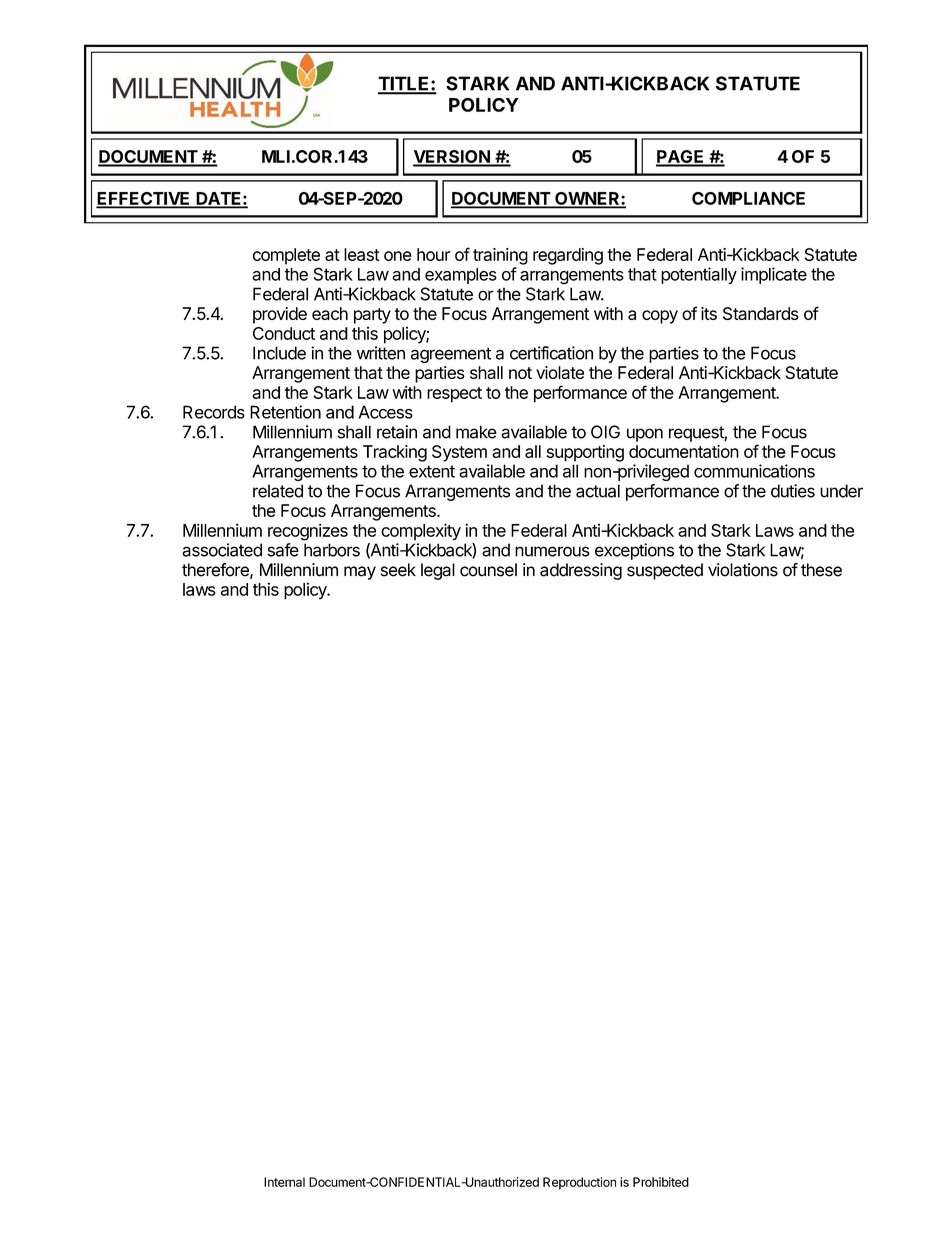  I want to click on counsel, so click(488, 570).
